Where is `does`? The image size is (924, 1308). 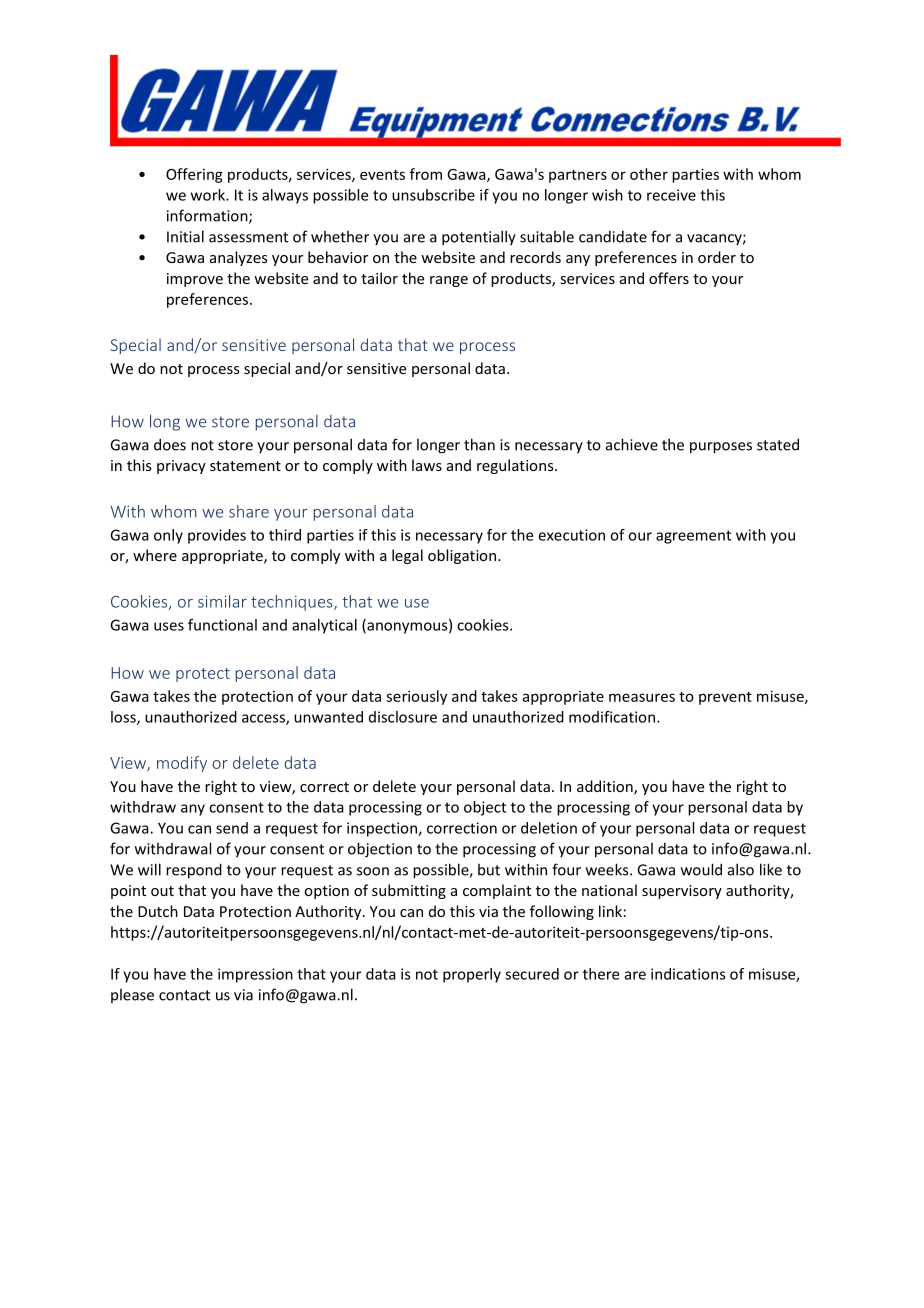 does is located at coordinates (170, 444).
